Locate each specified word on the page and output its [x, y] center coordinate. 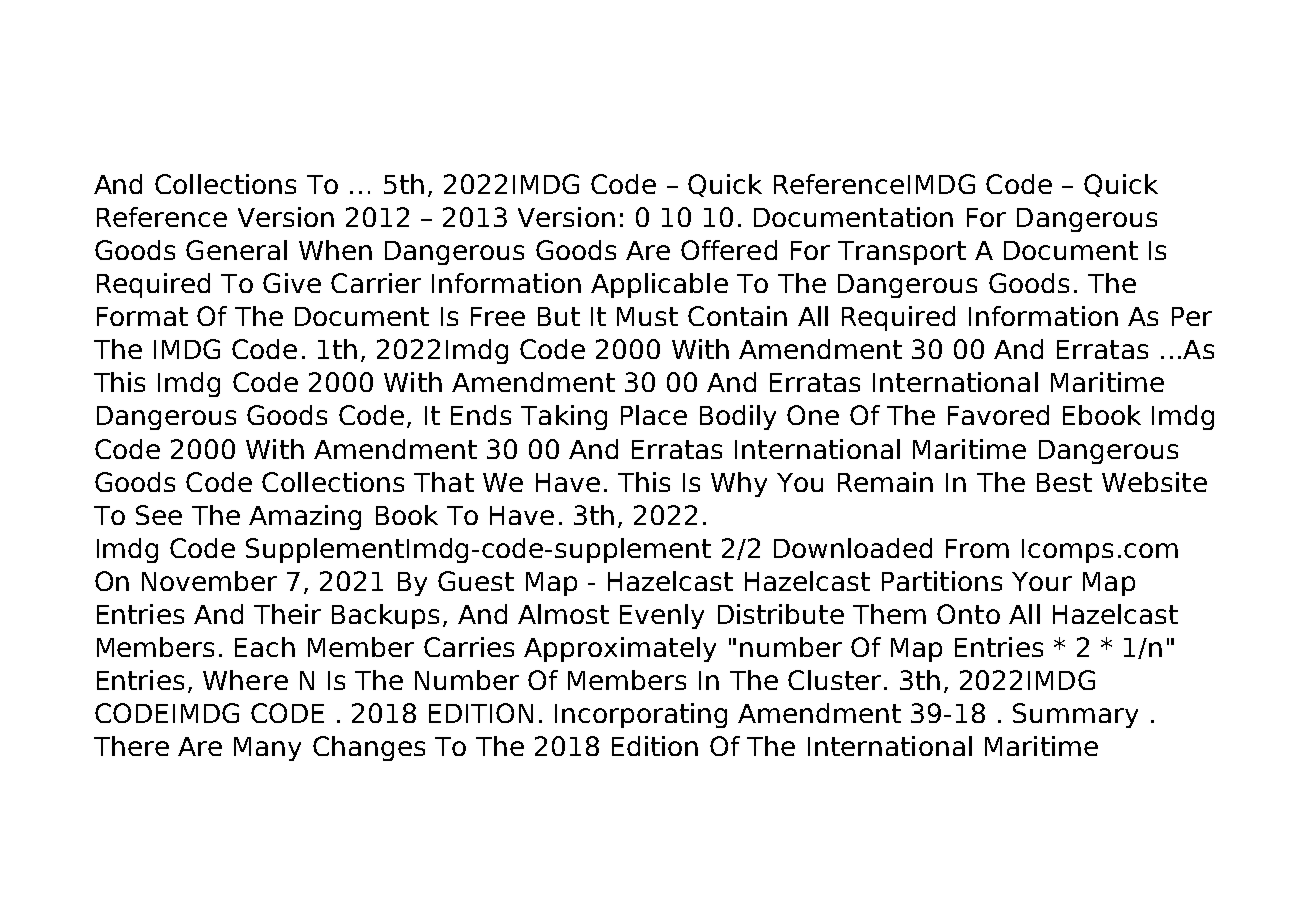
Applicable [659, 285]
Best [1064, 482]
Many [267, 749]
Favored [998, 415]
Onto [968, 614]
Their [287, 614]
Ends [481, 415]
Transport [902, 253]
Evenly [662, 616]
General [236, 250]
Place [654, 415]
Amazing [305, 517]
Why [739, 484]
